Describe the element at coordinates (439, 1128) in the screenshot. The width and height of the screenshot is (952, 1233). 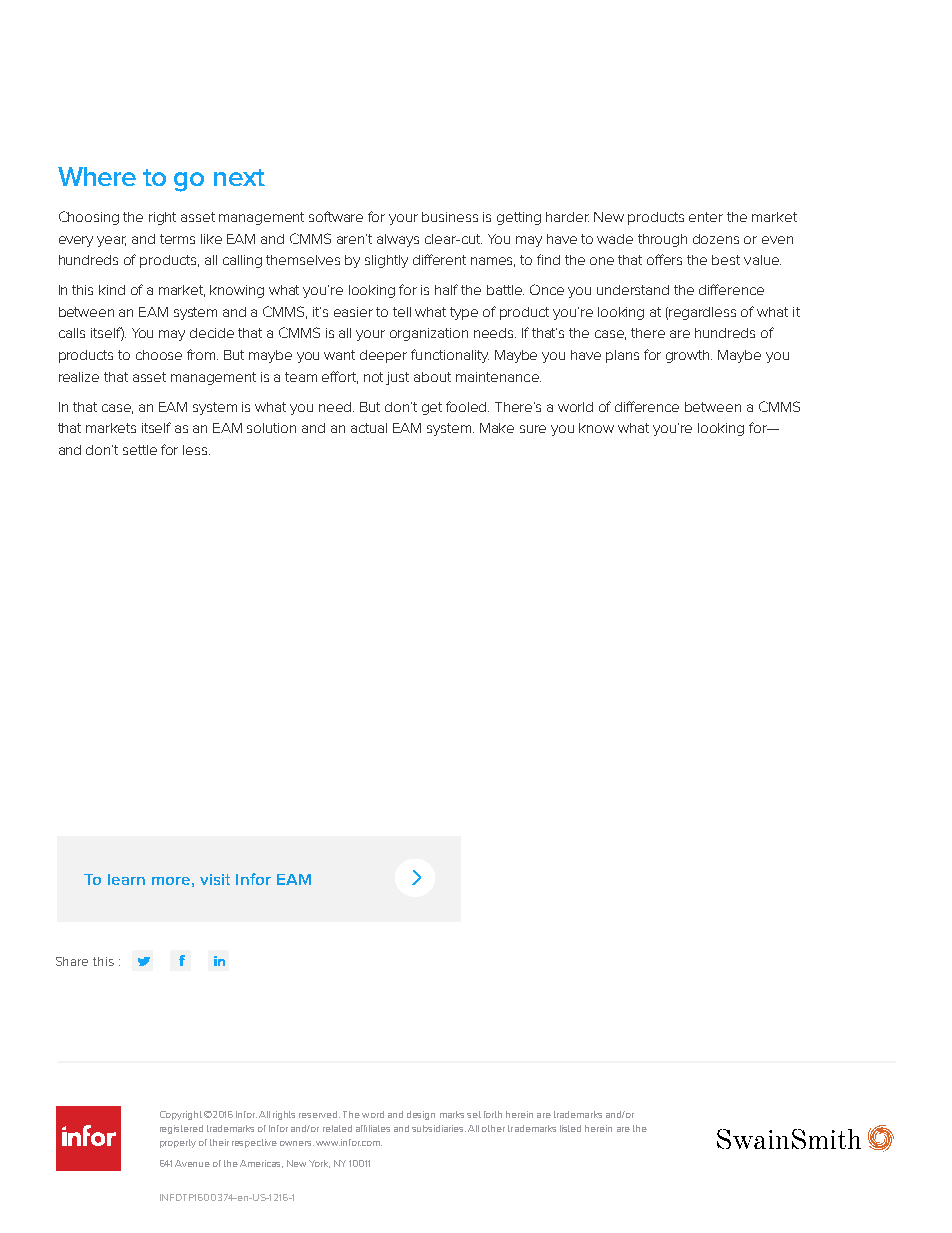
I see `subsidiaries` at that location.
